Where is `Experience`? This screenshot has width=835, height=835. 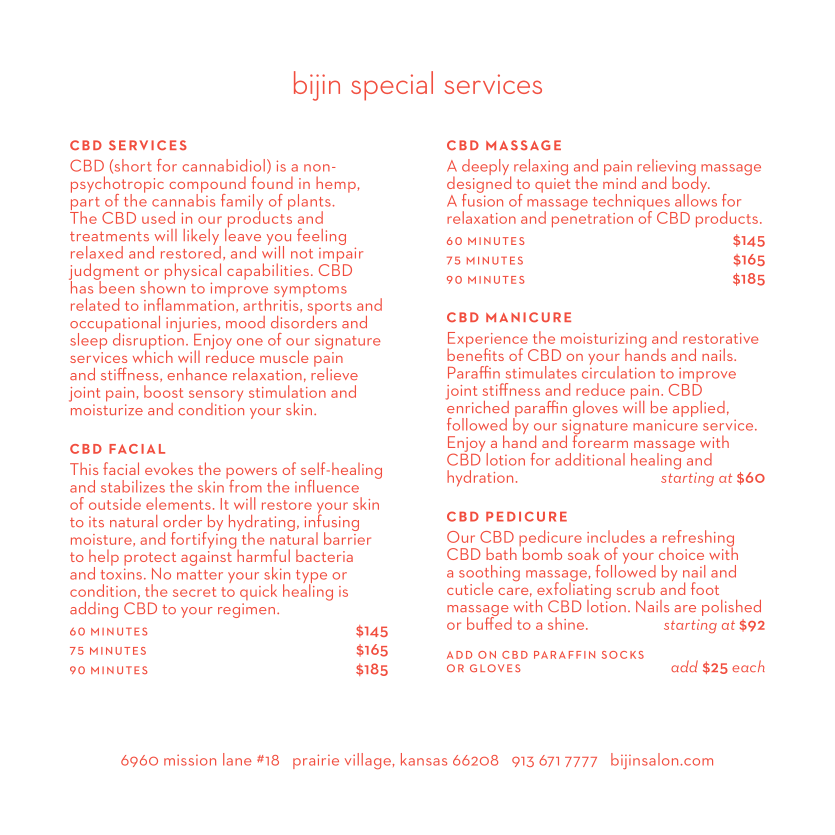 Experience is located at coordinates (487, 341).
